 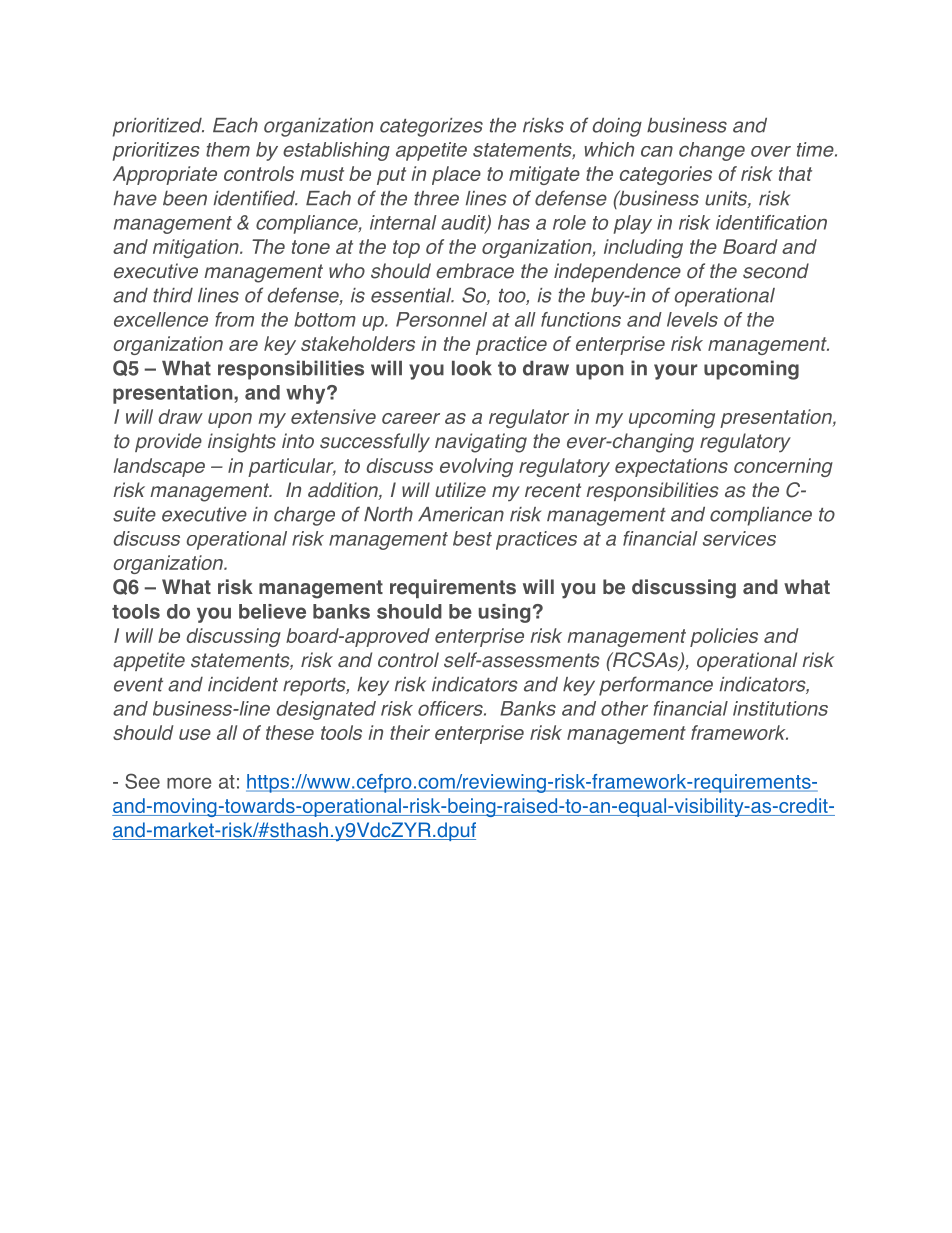 I want to click on expectations, so click(x=671, y=467).
